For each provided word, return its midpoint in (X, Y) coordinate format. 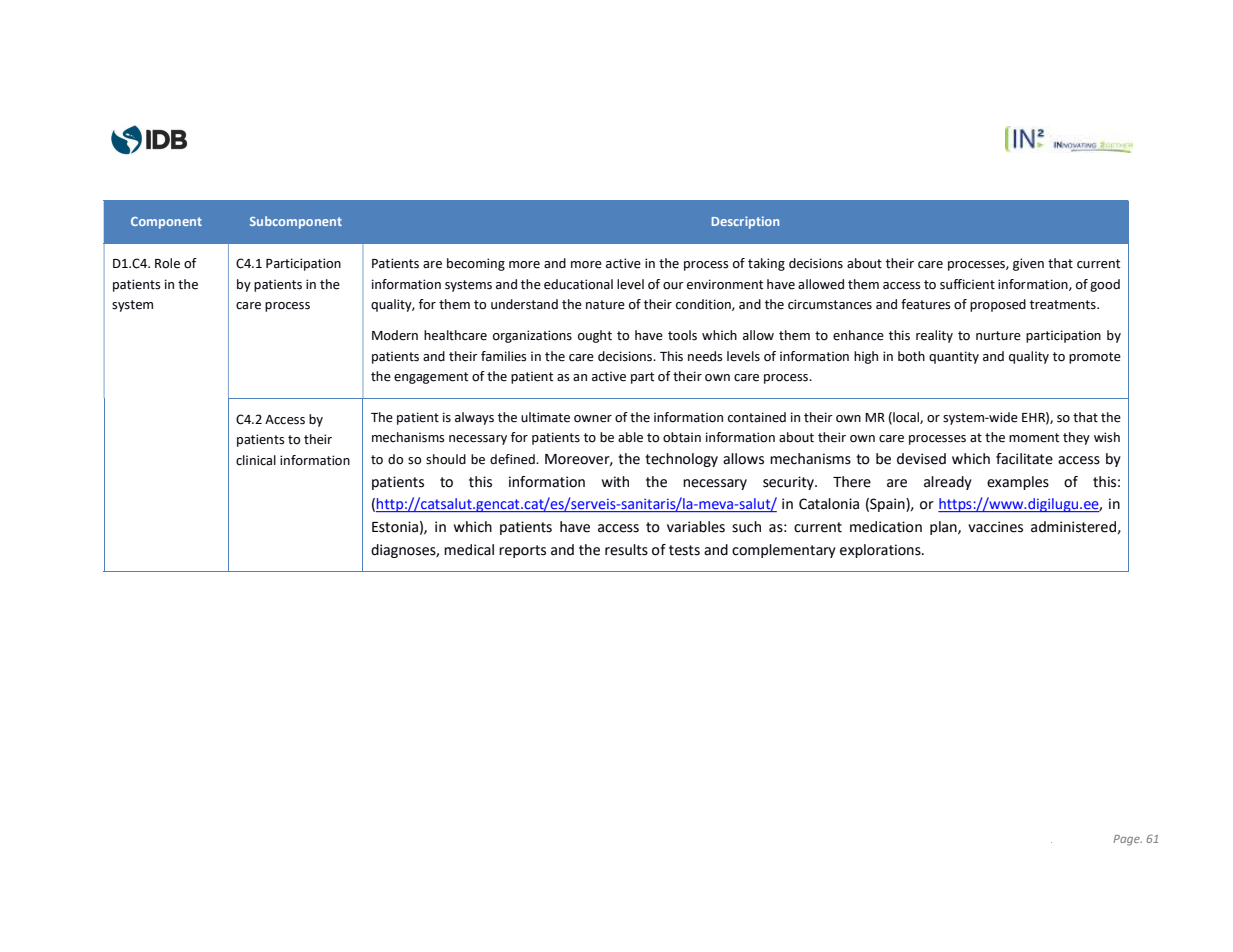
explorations (881, 551)
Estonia (395, 527)
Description (745, 222)
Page (1127, 840)
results (626, 550)
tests (684, 550)
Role (167, 263)
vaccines (995, 527)
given (1028, 264)
